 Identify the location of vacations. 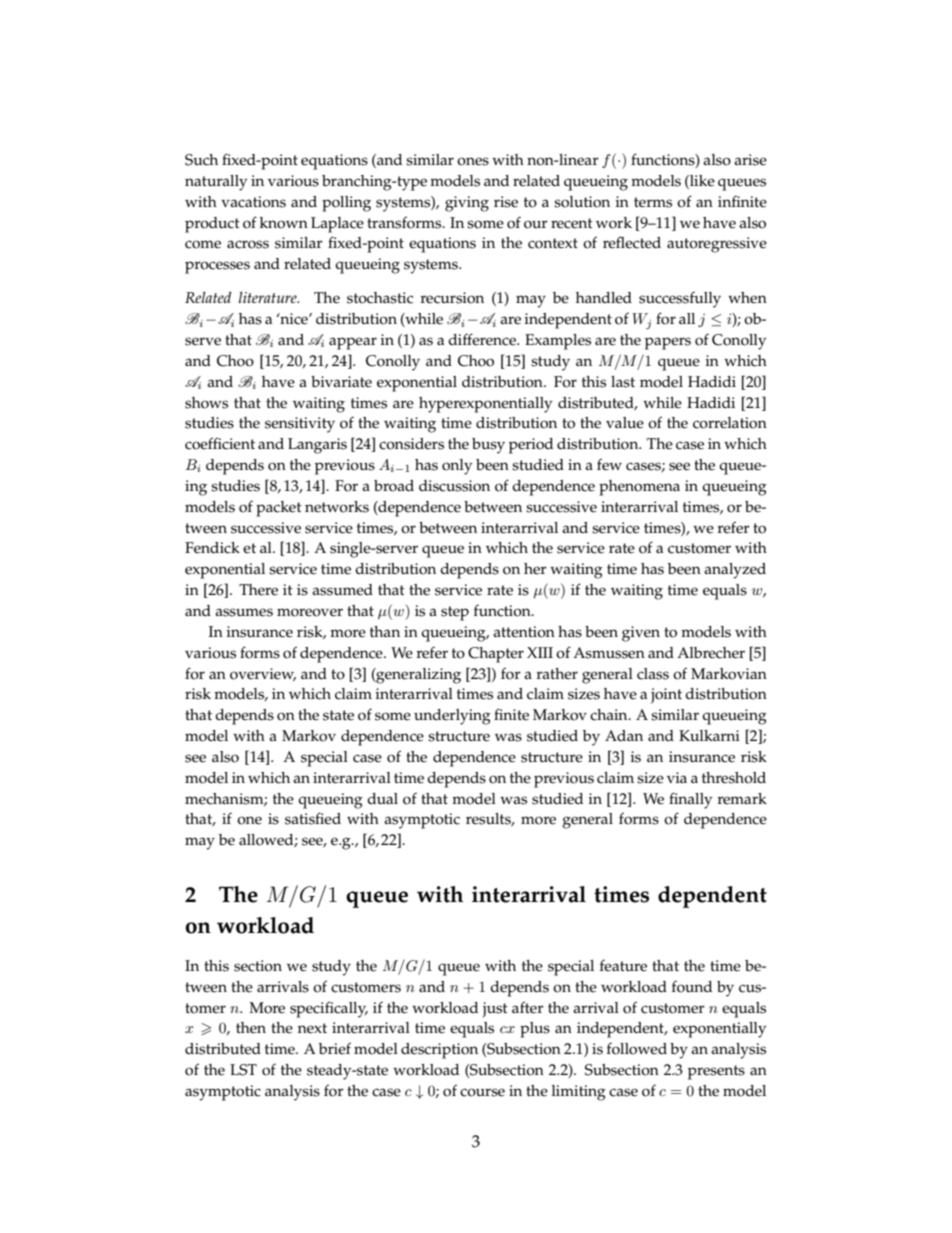
(253, 202).
